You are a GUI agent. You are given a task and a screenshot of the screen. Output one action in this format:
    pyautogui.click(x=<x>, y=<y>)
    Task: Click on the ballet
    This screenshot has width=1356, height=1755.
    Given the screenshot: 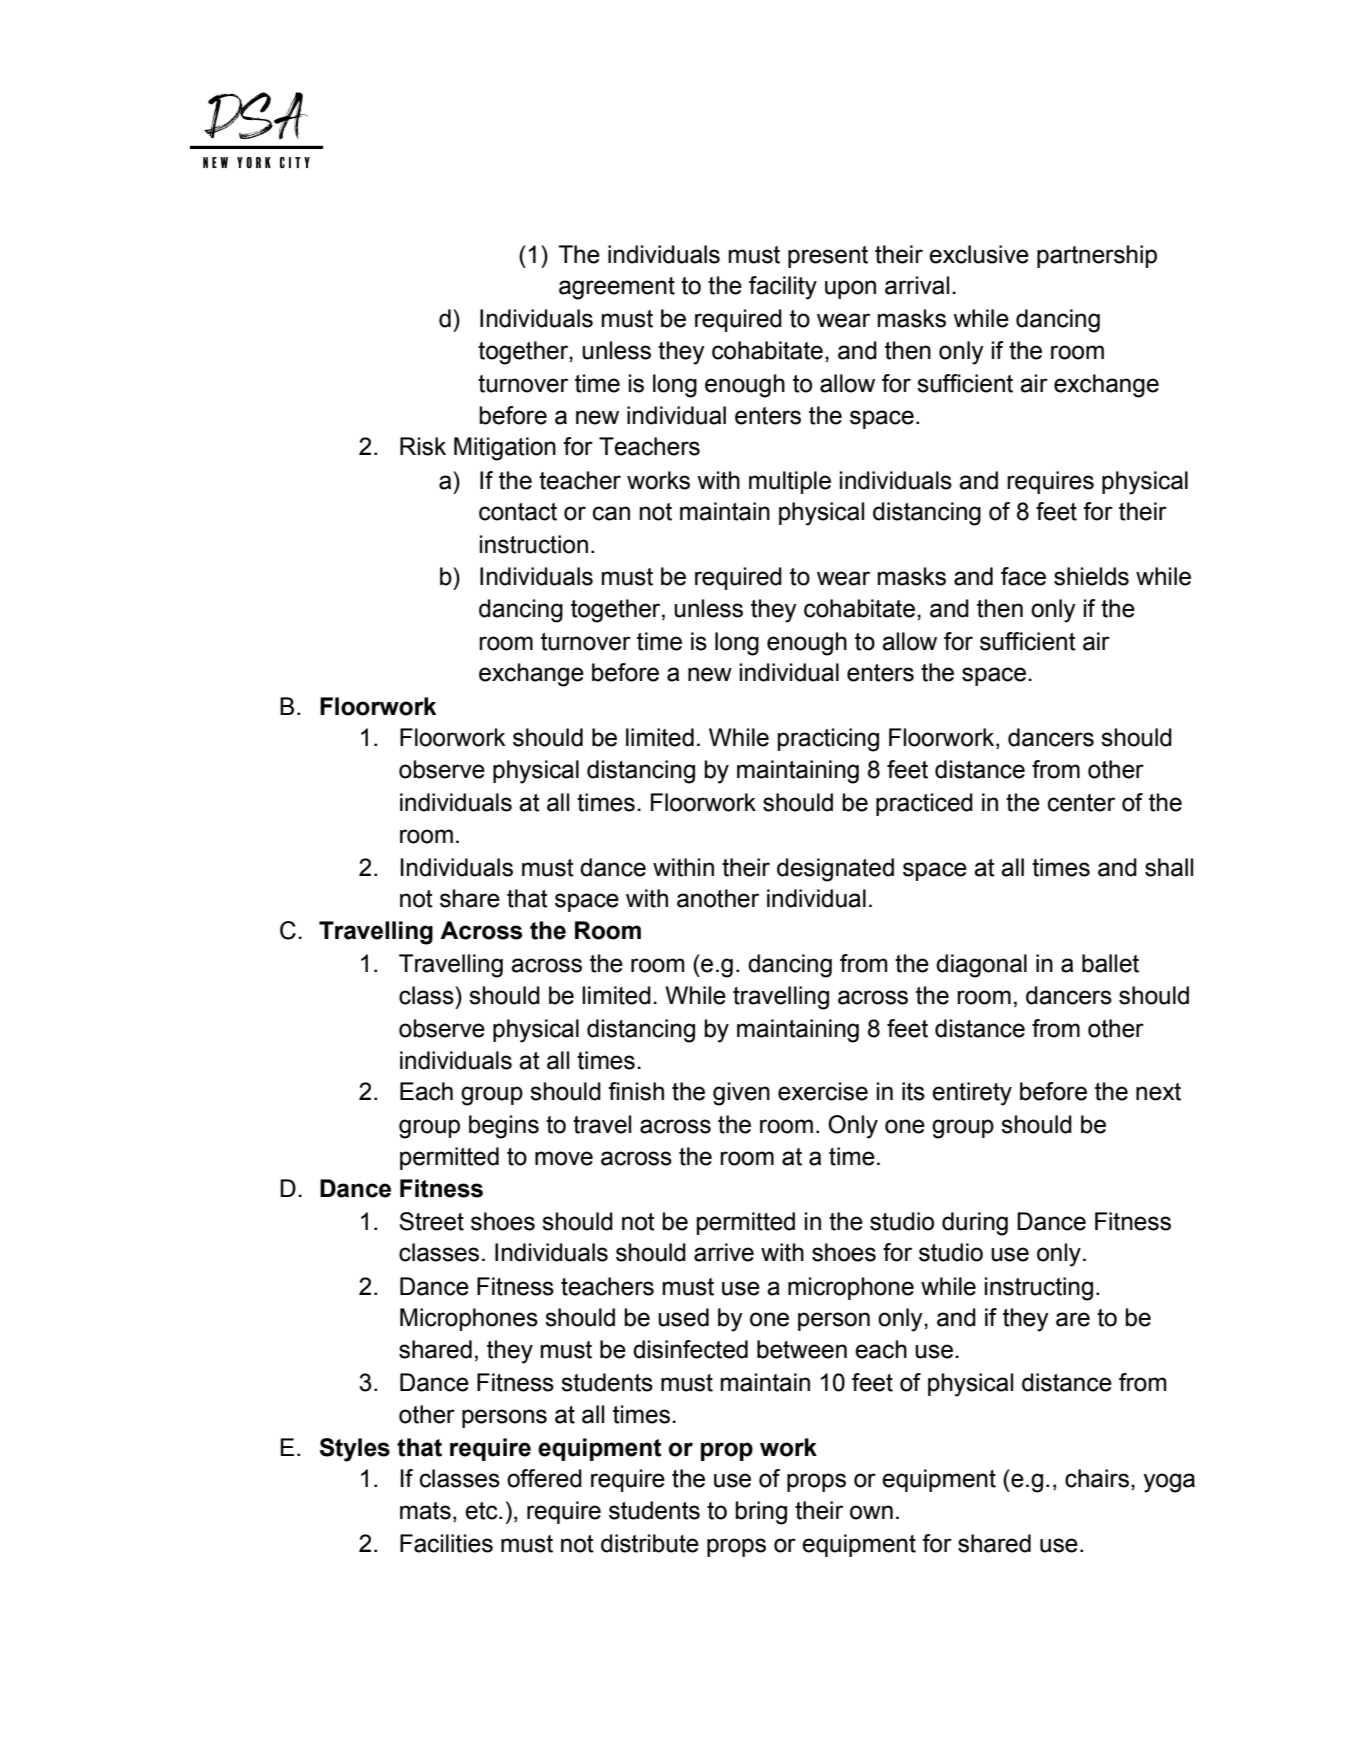 What is the action you would take?
    pyautogui.click(x=1110, y=963)
